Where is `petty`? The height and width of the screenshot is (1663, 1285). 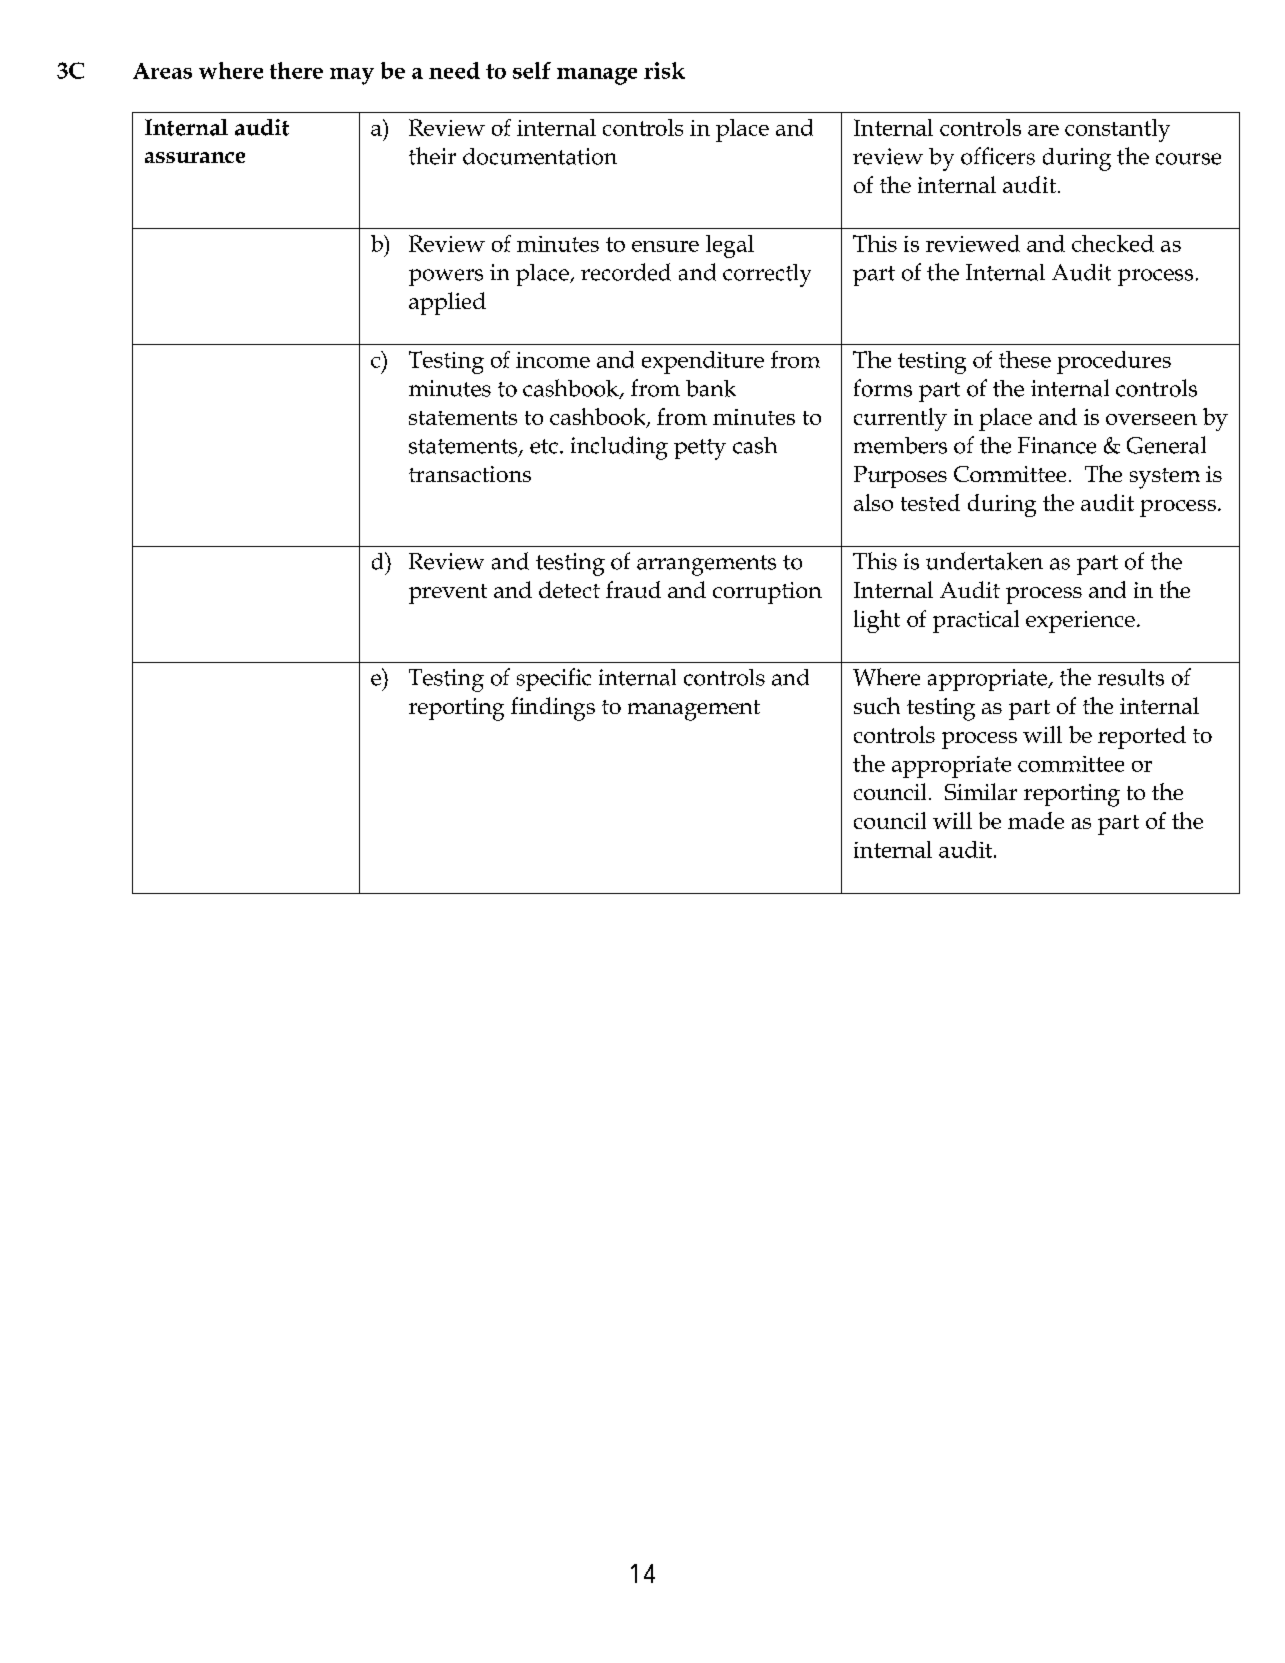
petty is located at coordinates (700, 449).
